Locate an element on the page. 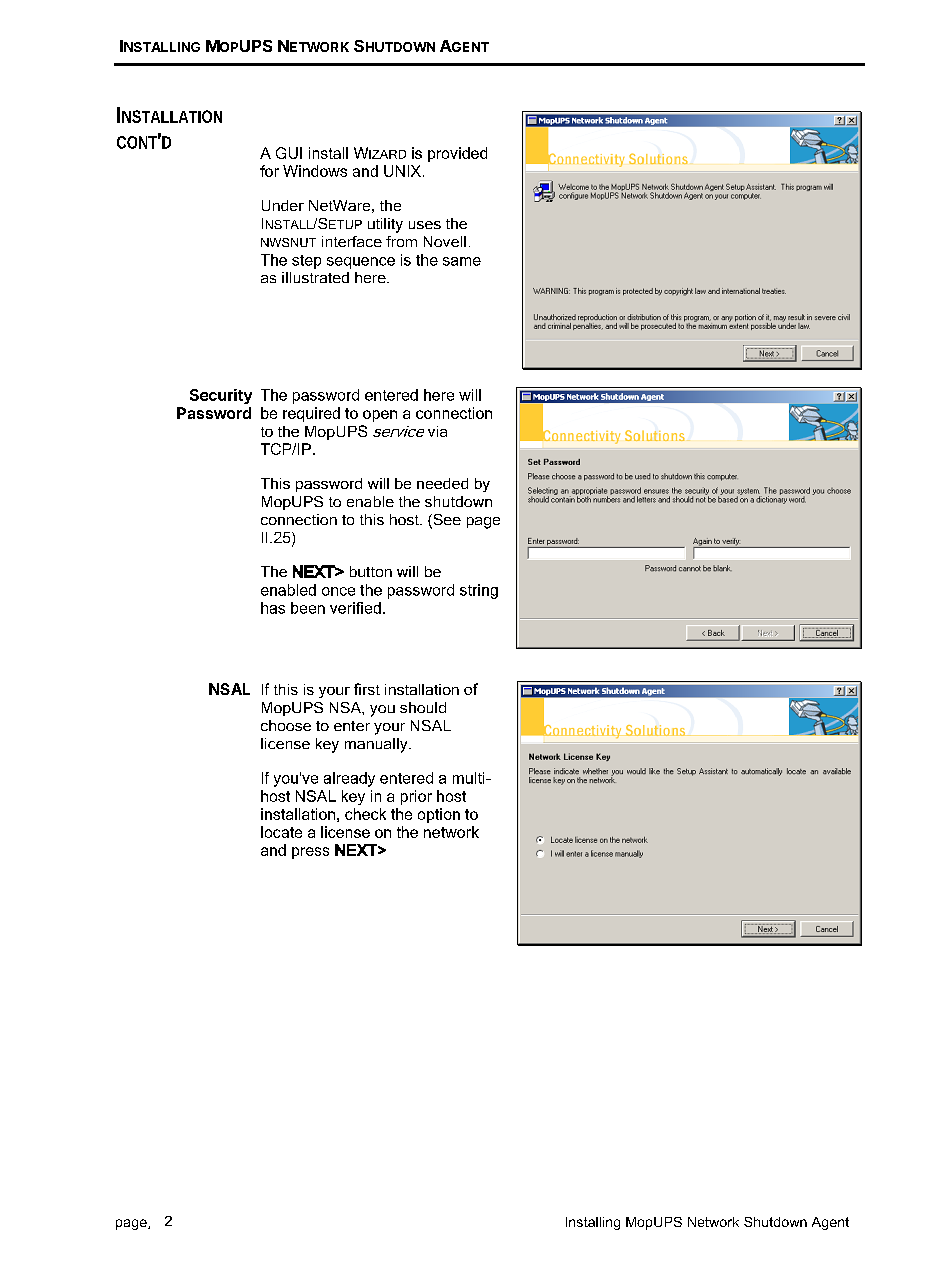 This document has height=1267, width=952. illustrated is located at coordinates (315, 277).
